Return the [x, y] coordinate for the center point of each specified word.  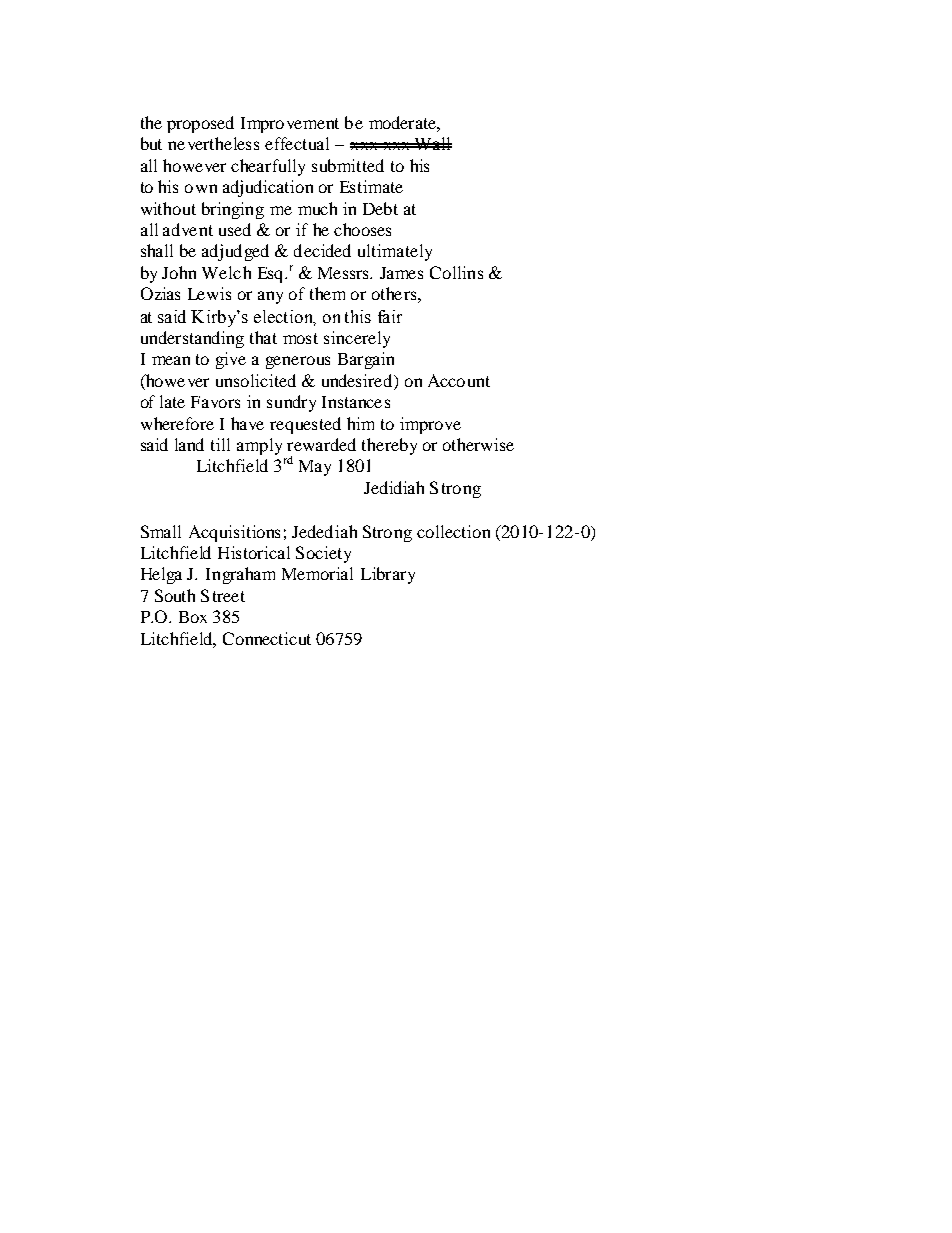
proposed [200, 124]
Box [193, 617]
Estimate [371, 186]
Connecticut [267, 638]
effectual [297, 143]
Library [388, 575]
